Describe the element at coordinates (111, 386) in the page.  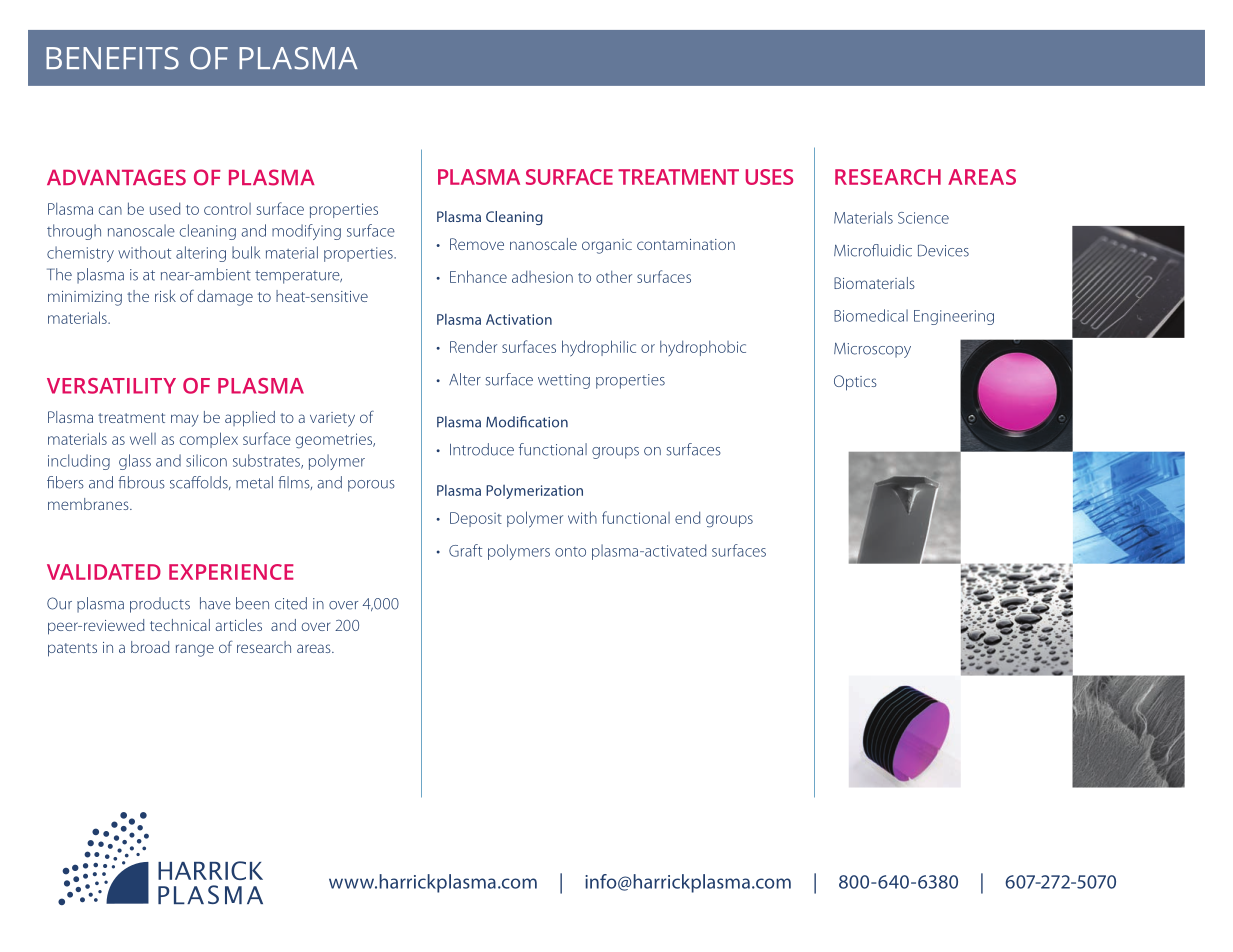
I see `VERSATILITY` at that location.
